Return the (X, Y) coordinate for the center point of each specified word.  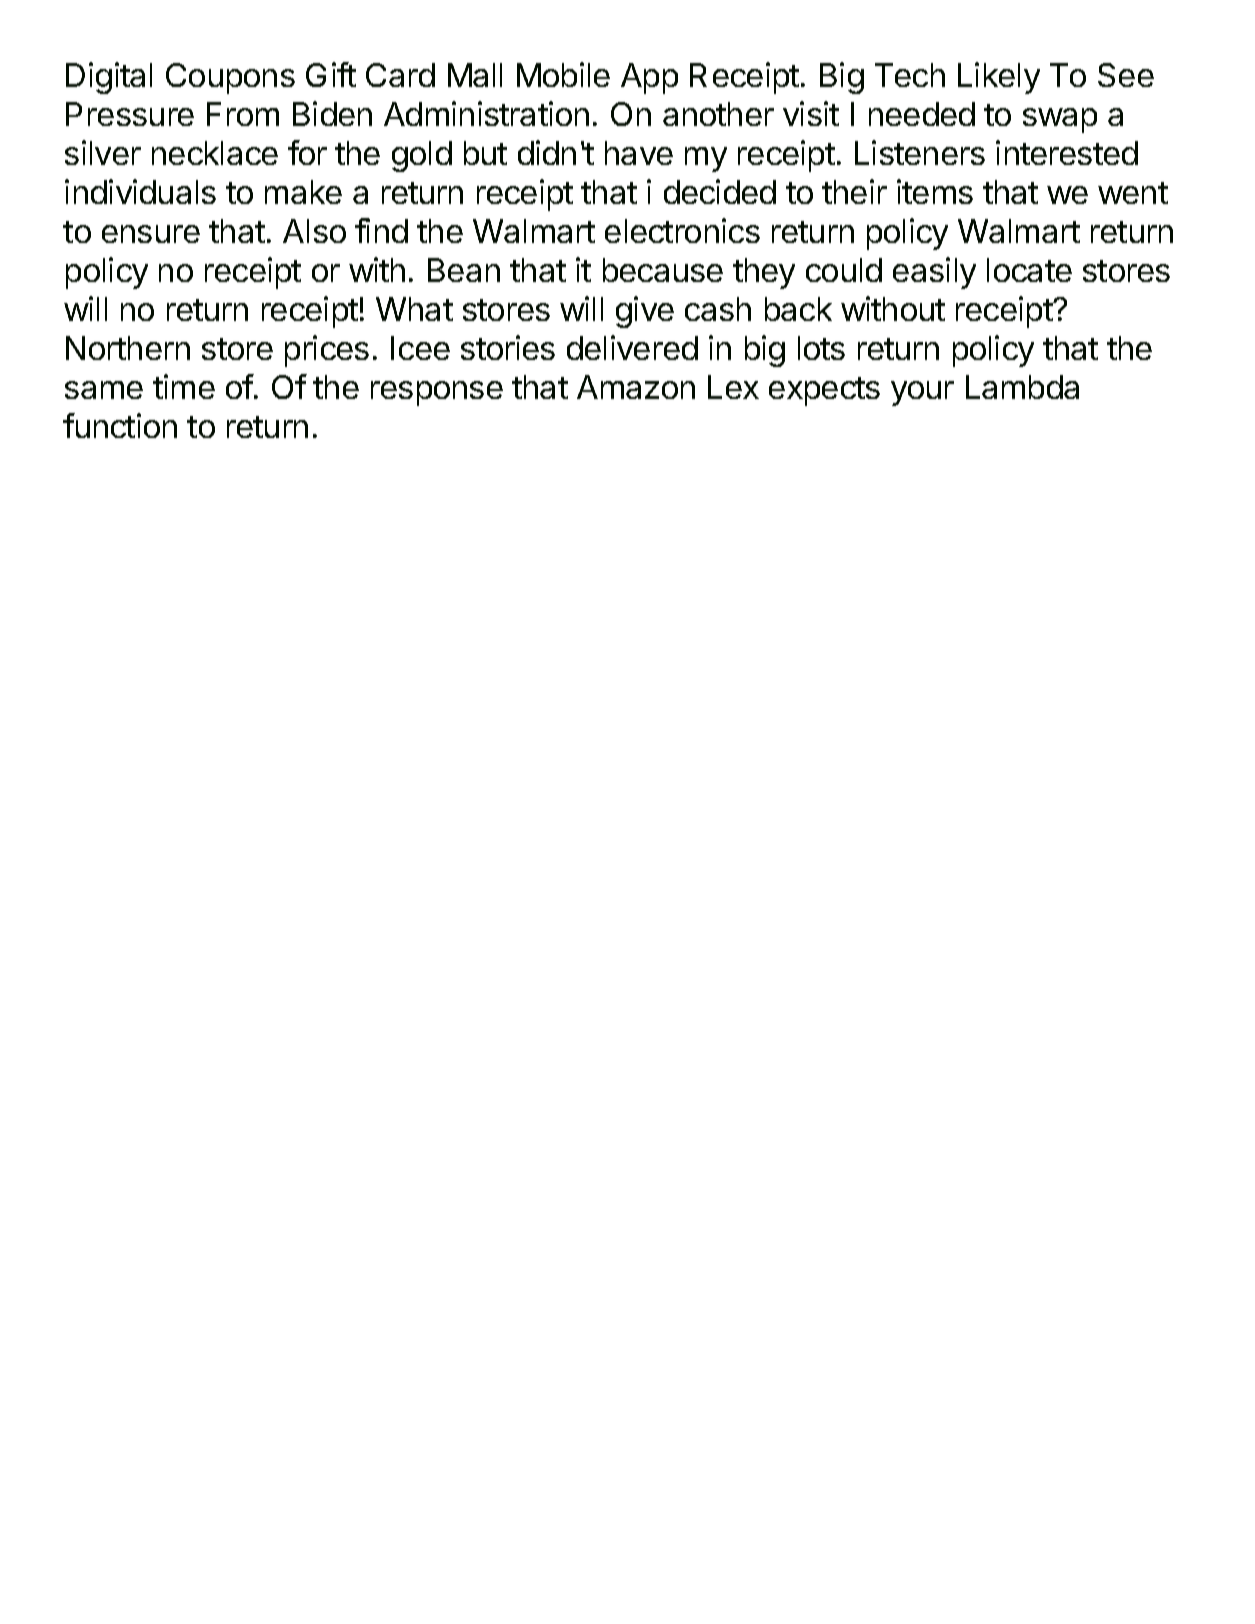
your (922, 393)
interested (1067, 152)
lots (821, 348)
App (649, 78)
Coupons (230, 78)
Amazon (636, 387)
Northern (128, 348)
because (663, 270)
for (307, 152)
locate (1029, 270)
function (120, 425)
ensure (151, 234)
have (639, 153)
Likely (999, 78)
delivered (632, 347)
